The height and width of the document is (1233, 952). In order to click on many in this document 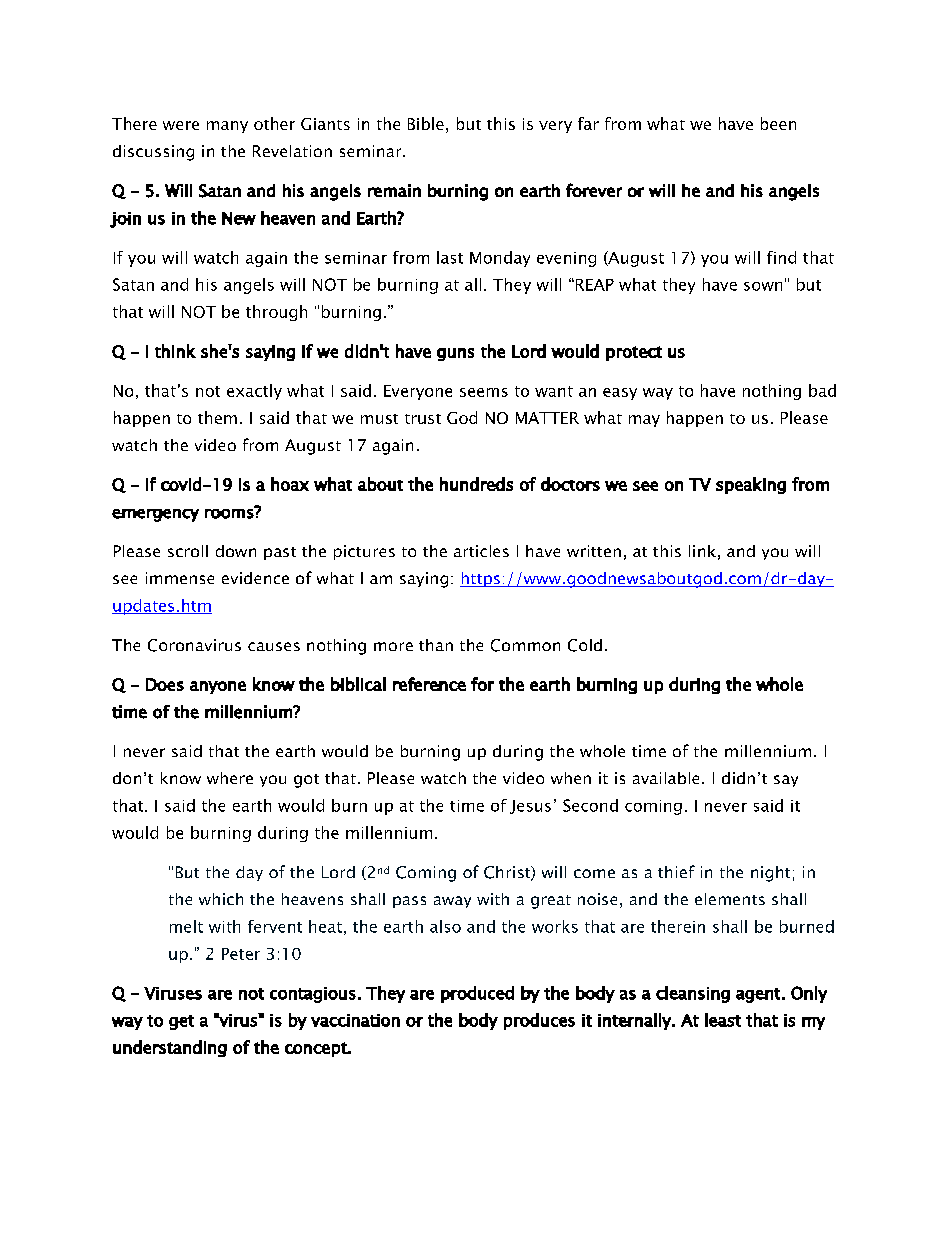, I will do `click(227, 127)`.
